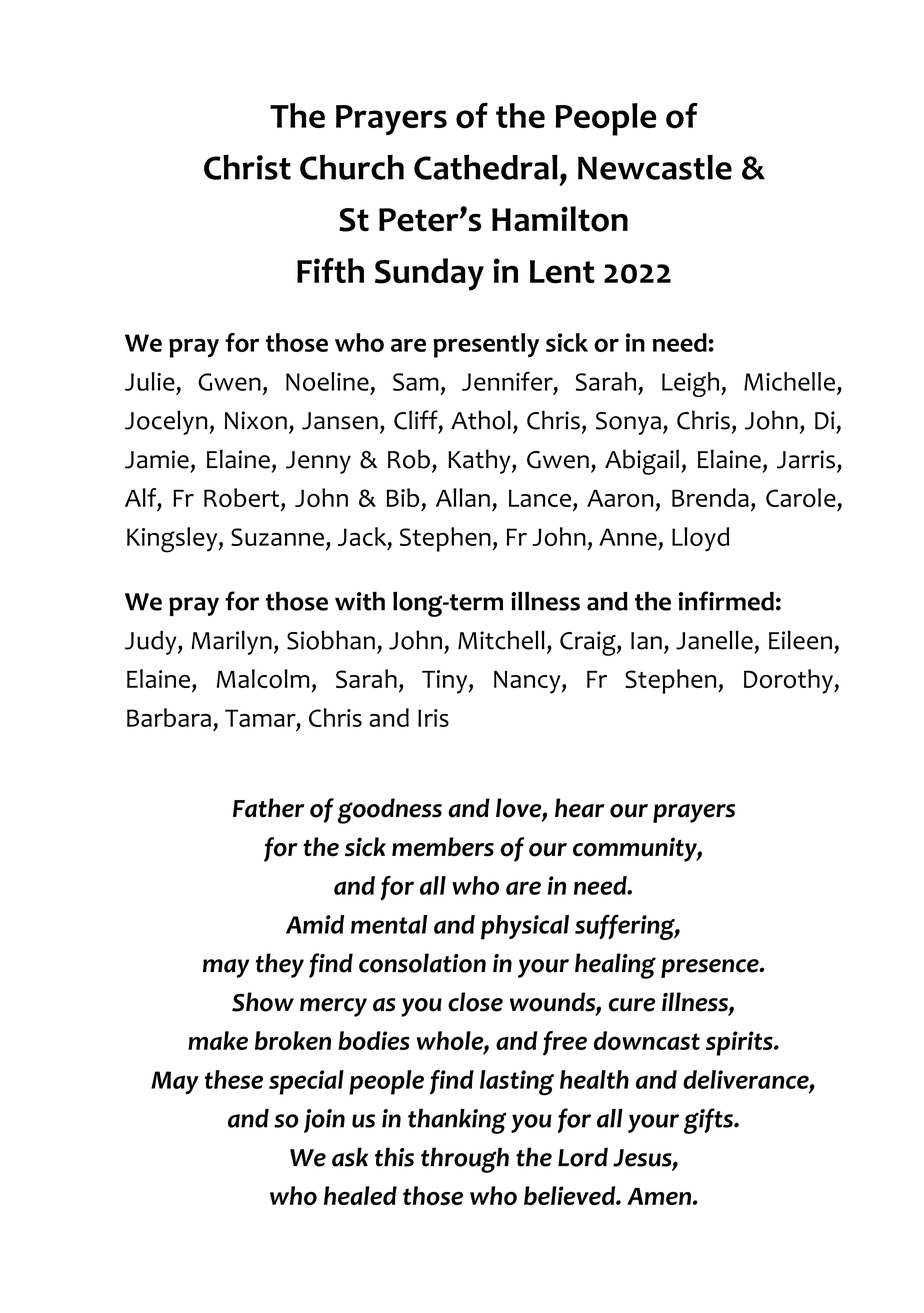 The width and height of the screenshot is (924, 1313). Describe the element at coordinates (615, 966) in the screenshot. I see `healing` at that location.
